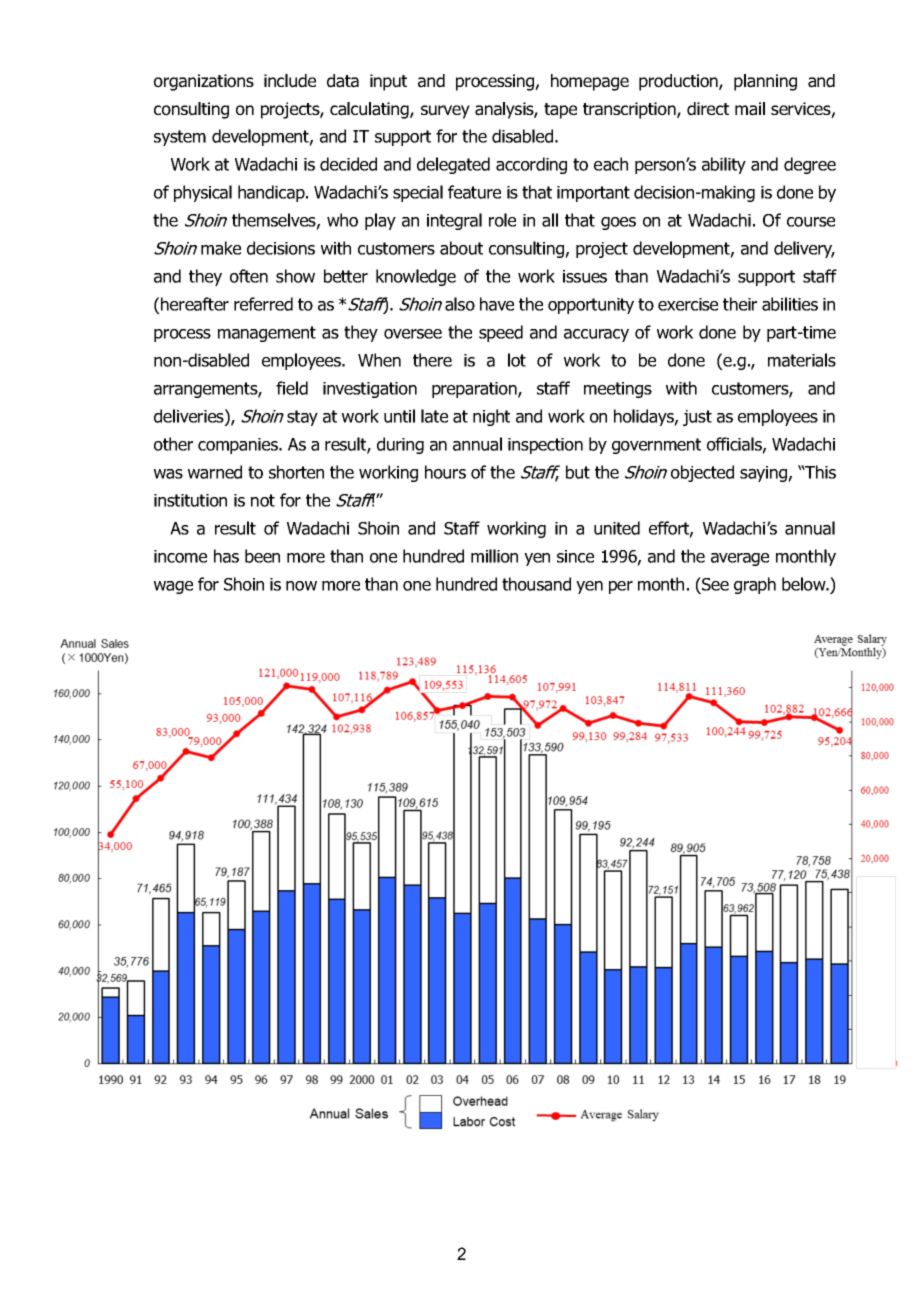  Describe the element at coordinates (445, 112) in the page. I see `survey` at that location.
